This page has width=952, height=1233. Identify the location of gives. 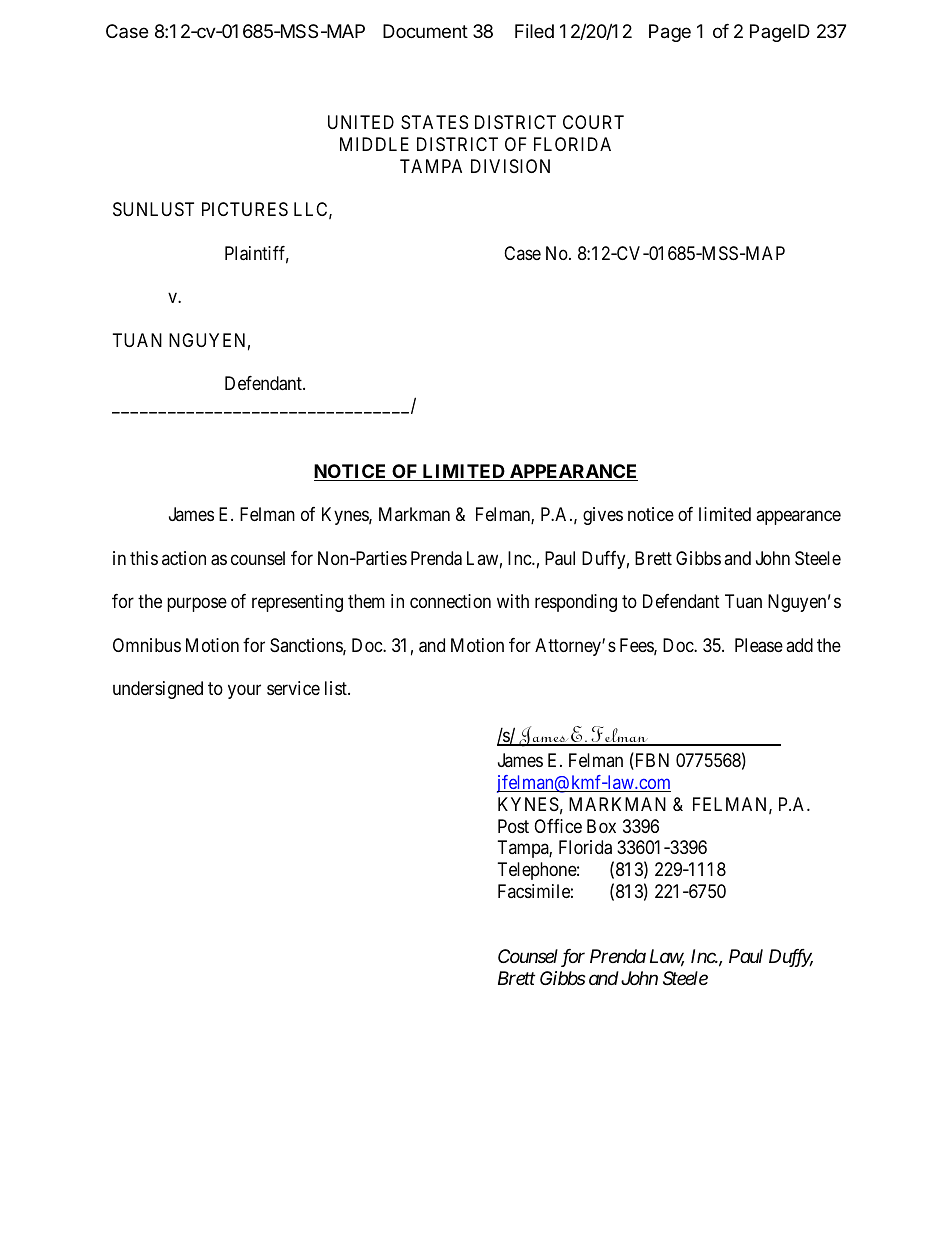
(603, 516).
